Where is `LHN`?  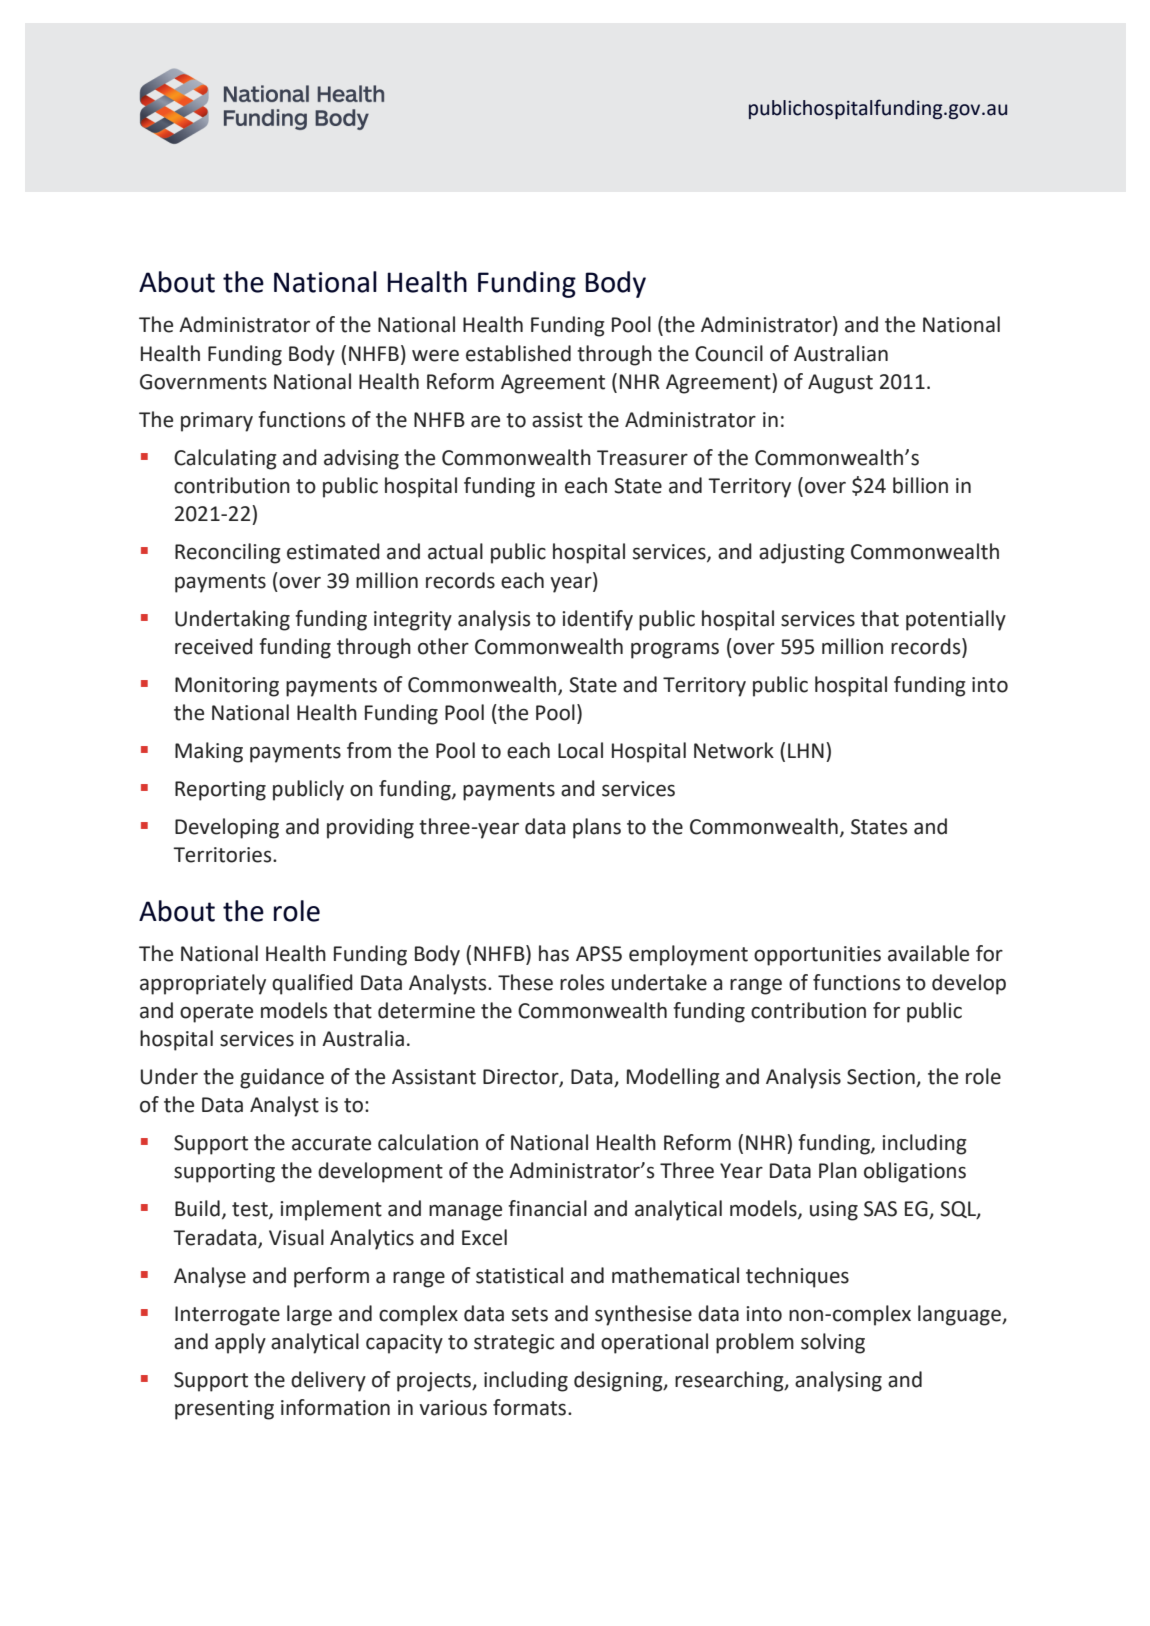
LHN is located at coordinates (806, 750).
